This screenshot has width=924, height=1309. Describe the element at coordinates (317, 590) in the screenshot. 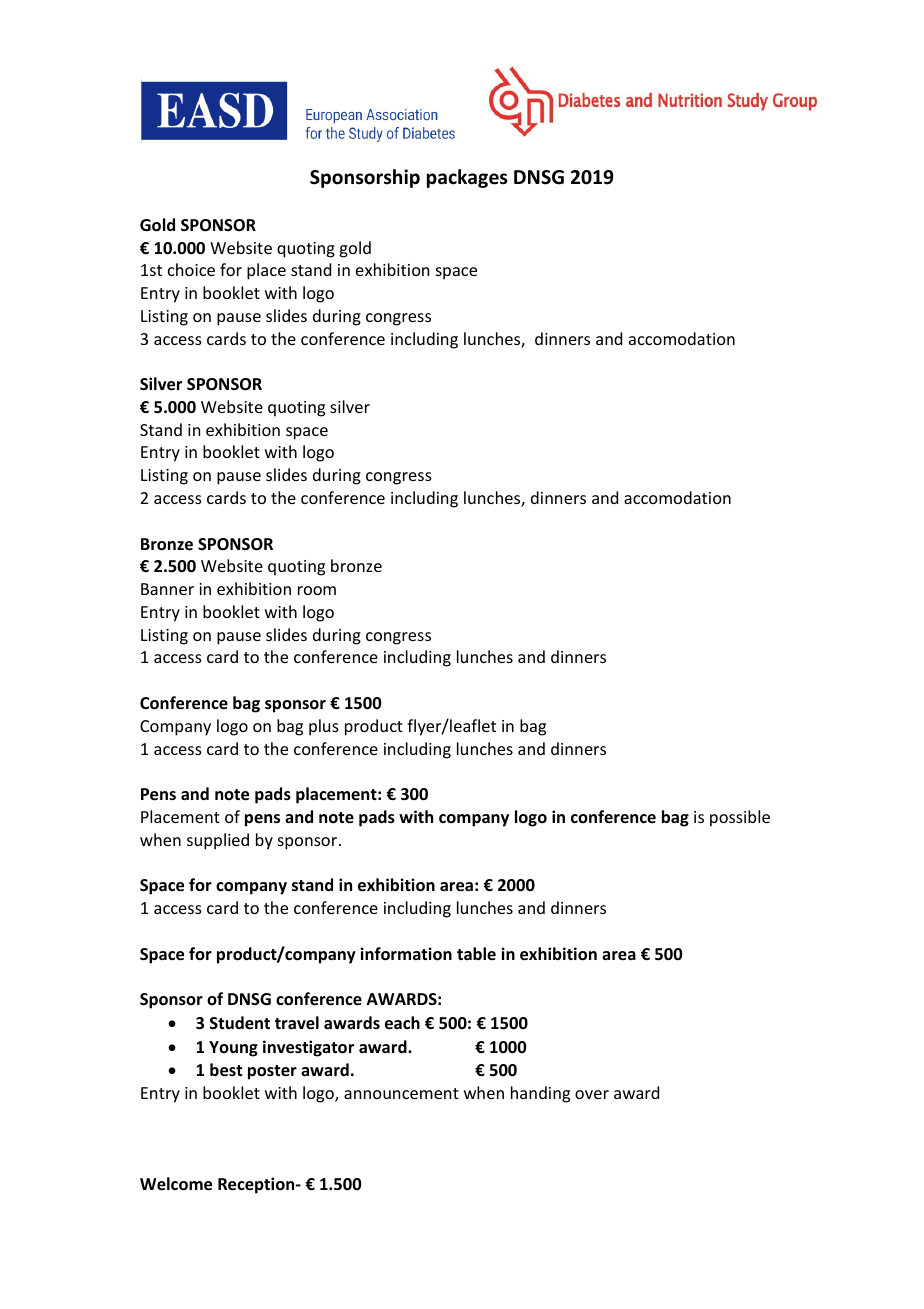

I see `room` at that location.
